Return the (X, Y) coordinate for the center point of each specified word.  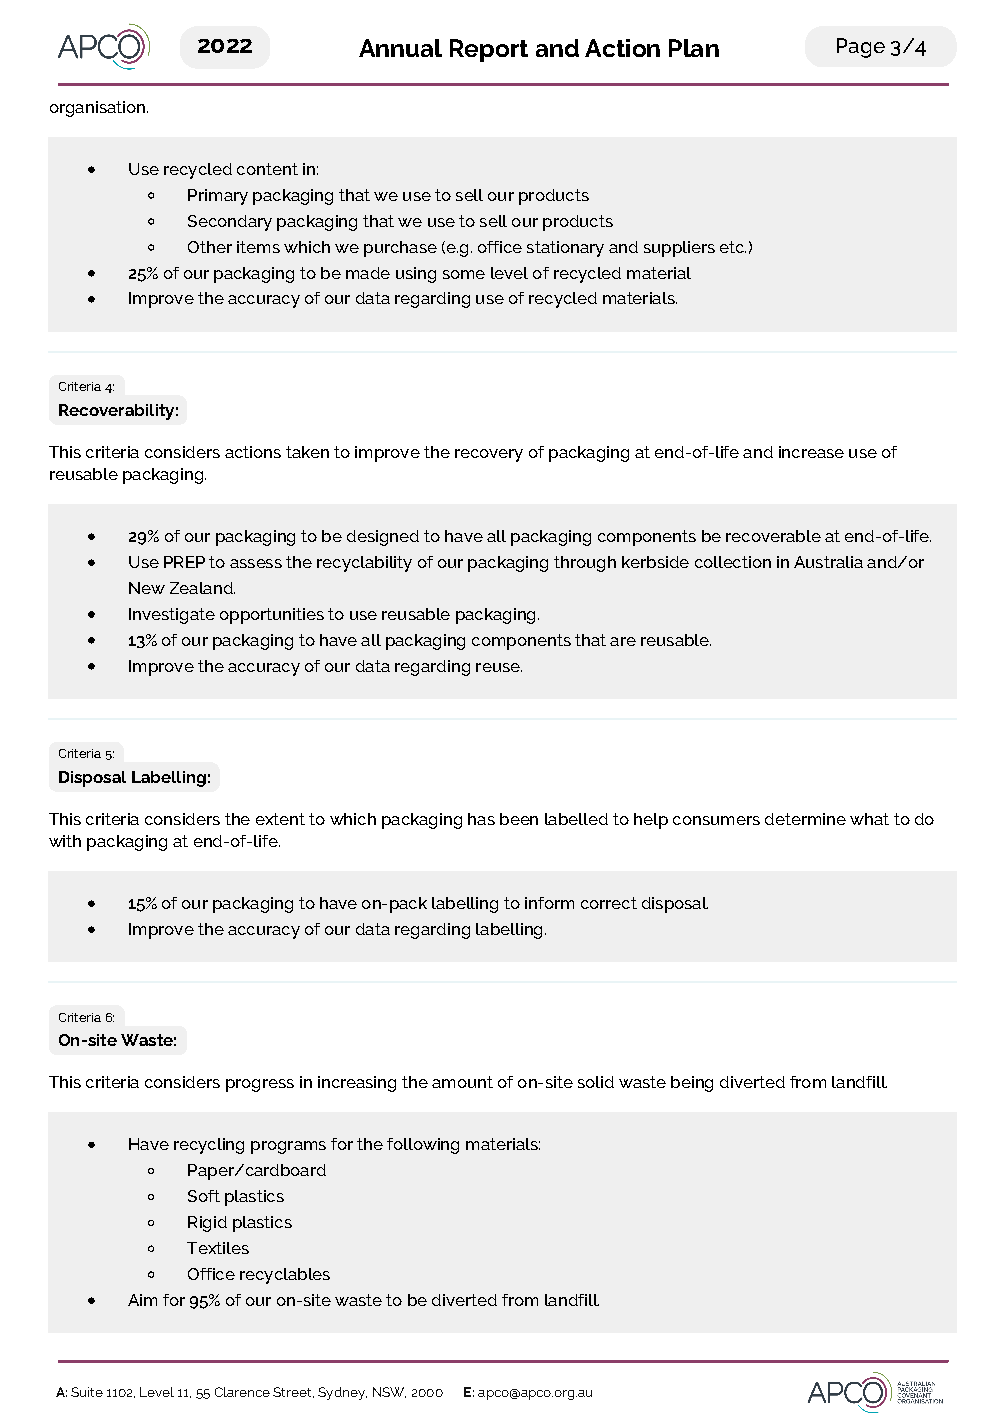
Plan (694, 48)
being (692, 1084)
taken (307, 452)
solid (596, 1082)
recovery (489, 455)
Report (489, 50)
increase (811, 452)
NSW (389, 1392)
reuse (499, 667)
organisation (97, 109)
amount (462, 1082)
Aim (142, 1300)
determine (805, 819)
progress (260, 1085)
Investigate (172, 616)
